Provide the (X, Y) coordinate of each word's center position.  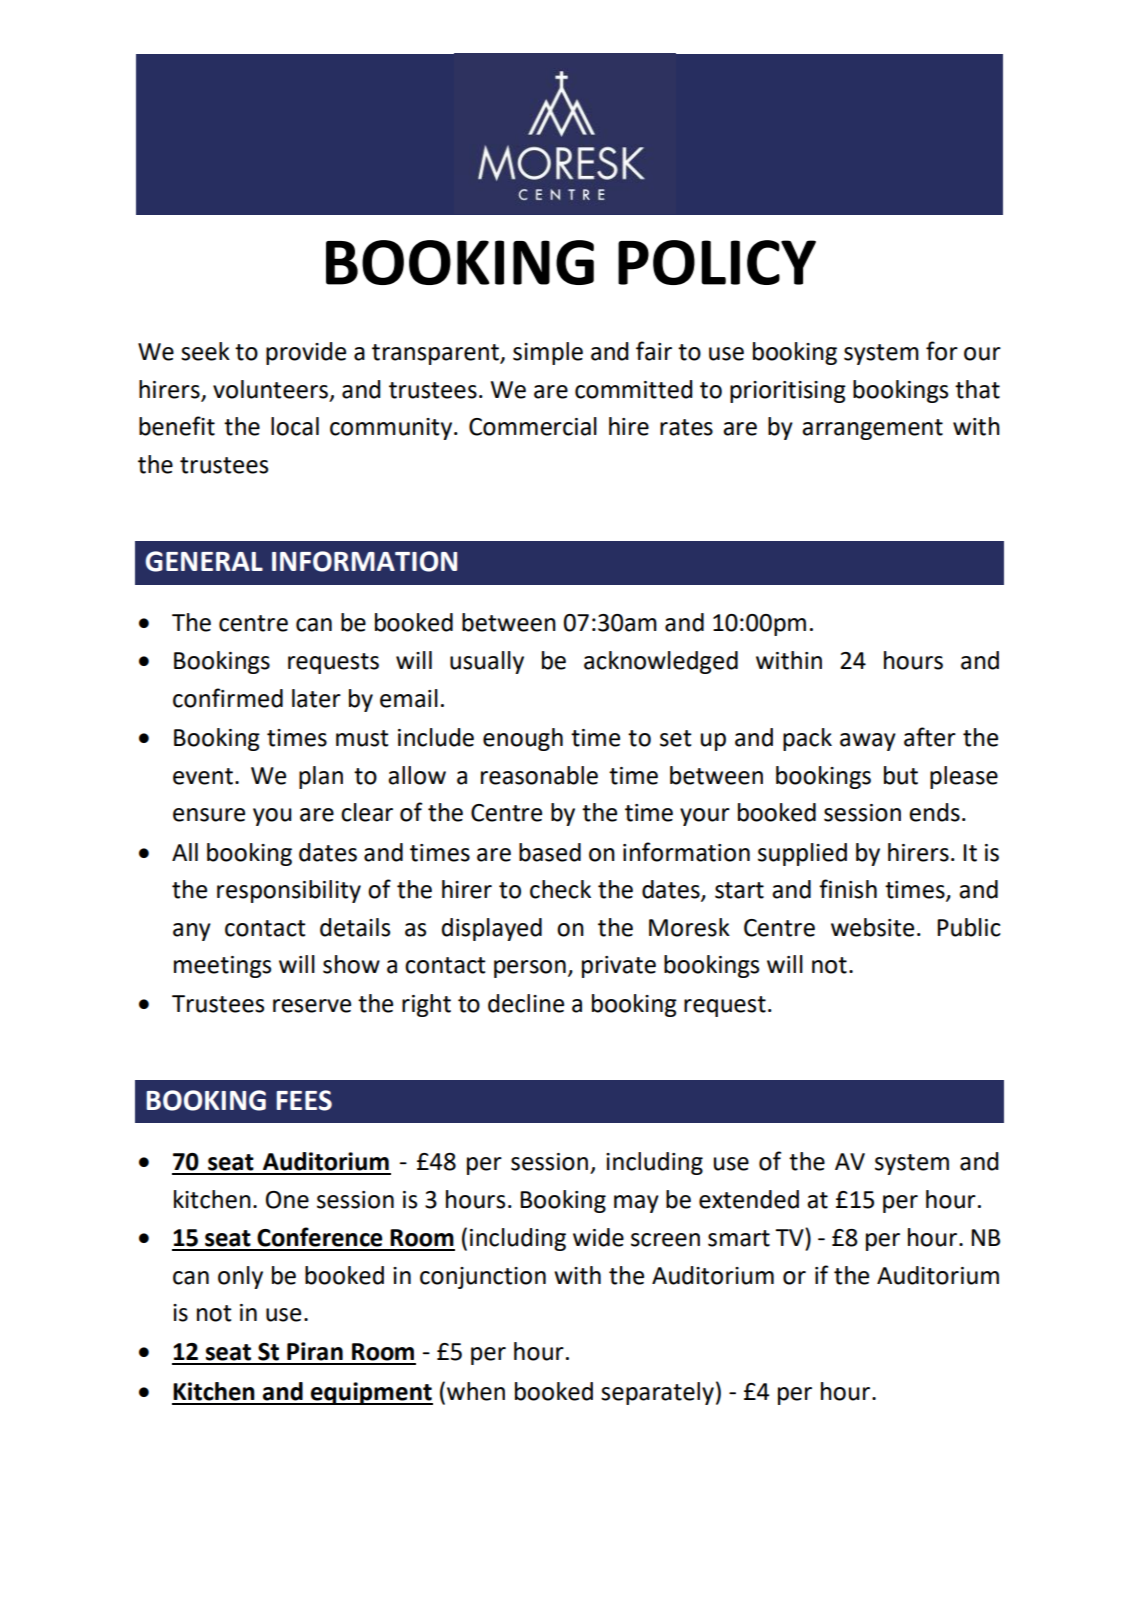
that (977, 389)
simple (548, 353)
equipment (371, 1393)
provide (306, 353)
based (550, 852)
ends (934, 812)
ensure (209, 815)
